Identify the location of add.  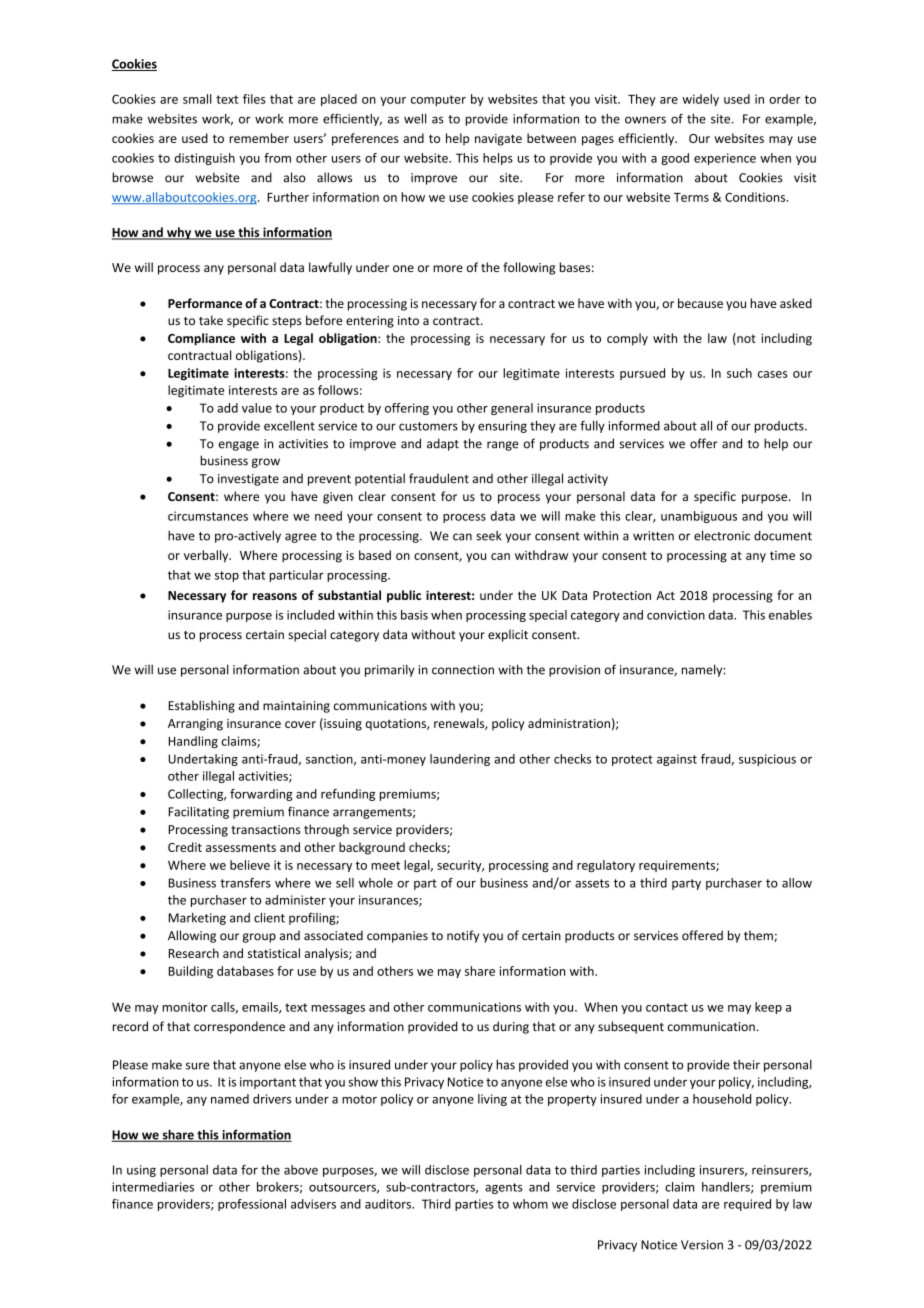
(227, 408).
